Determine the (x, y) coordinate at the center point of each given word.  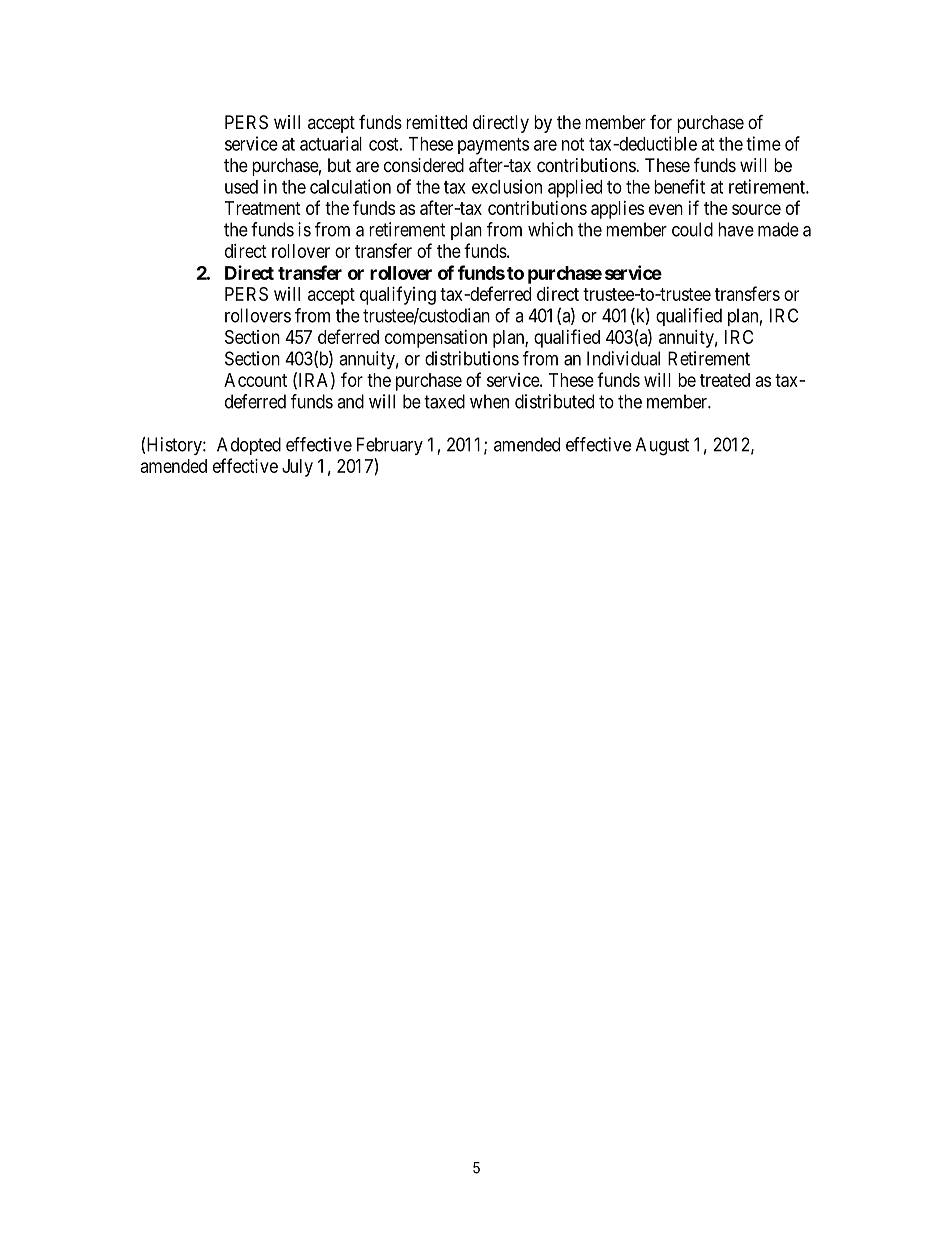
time (763, 143)
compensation (436, 339)
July (297, 468)
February (390, 446)
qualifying (398, 295)
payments (493, 146)
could (692, 229)
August (662, 446)
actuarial (331, 143)
